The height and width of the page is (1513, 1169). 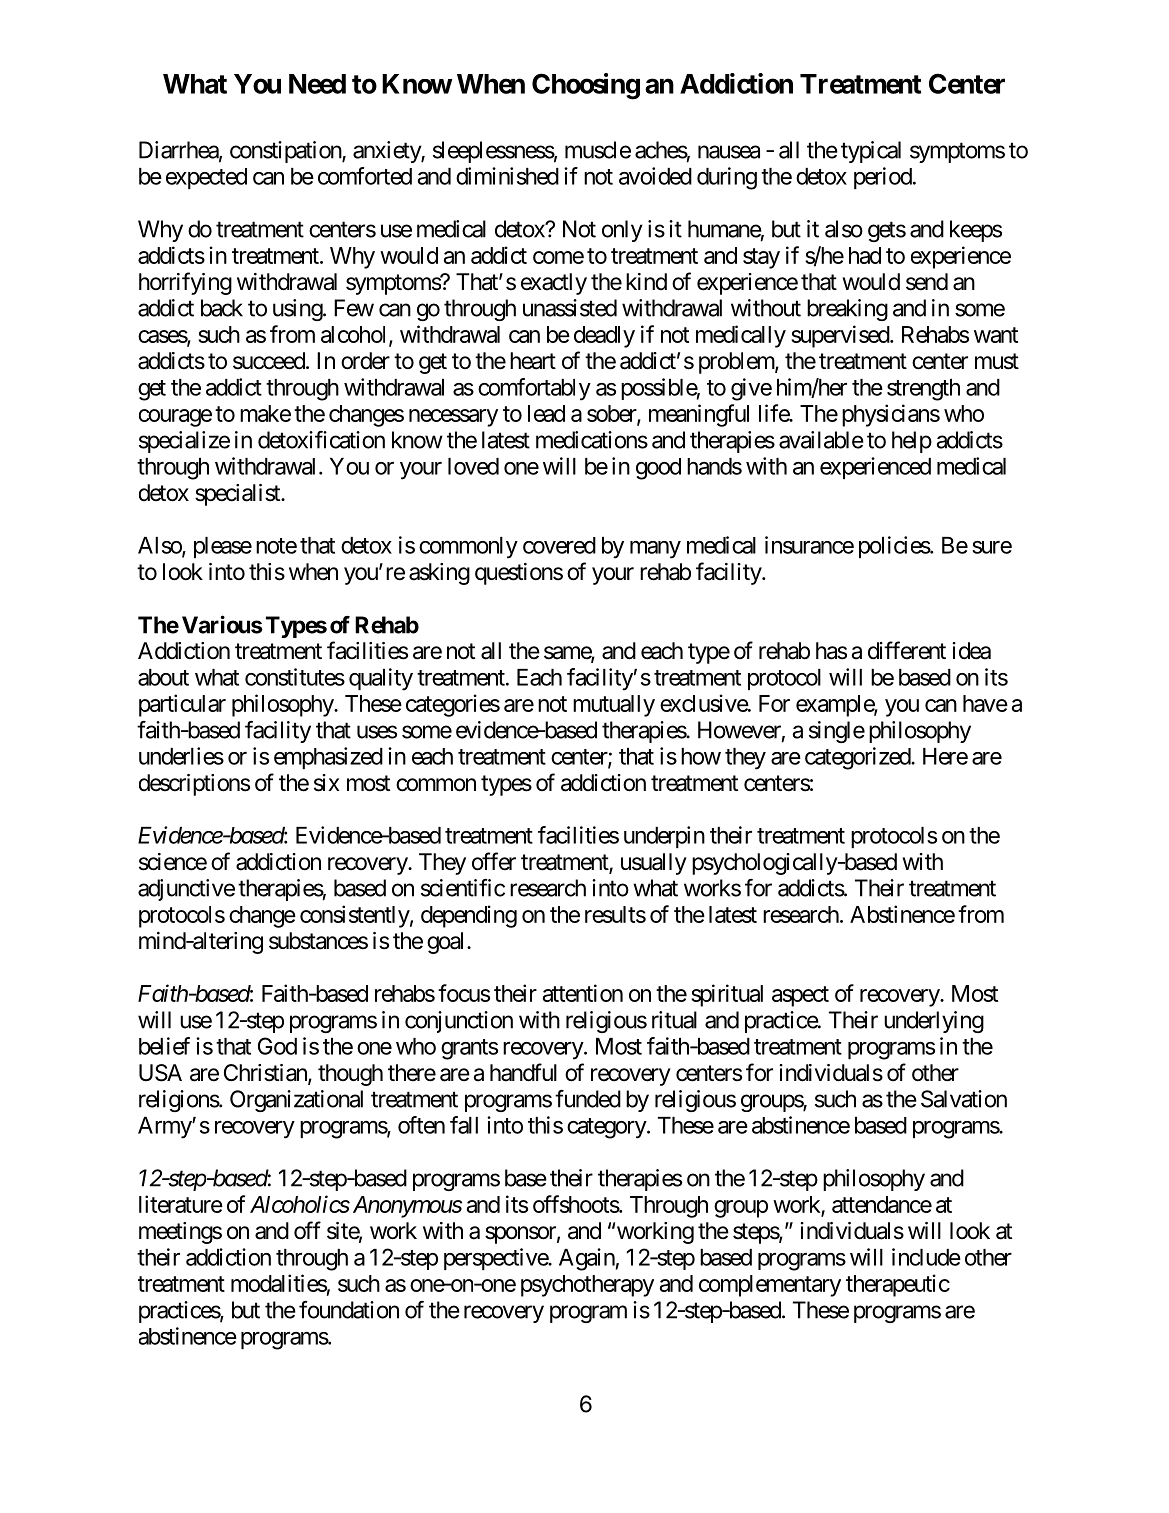 What do you see at coordinates (349, 1310) in the page?
I see `foundation` at bounding box center [349, 1310].
